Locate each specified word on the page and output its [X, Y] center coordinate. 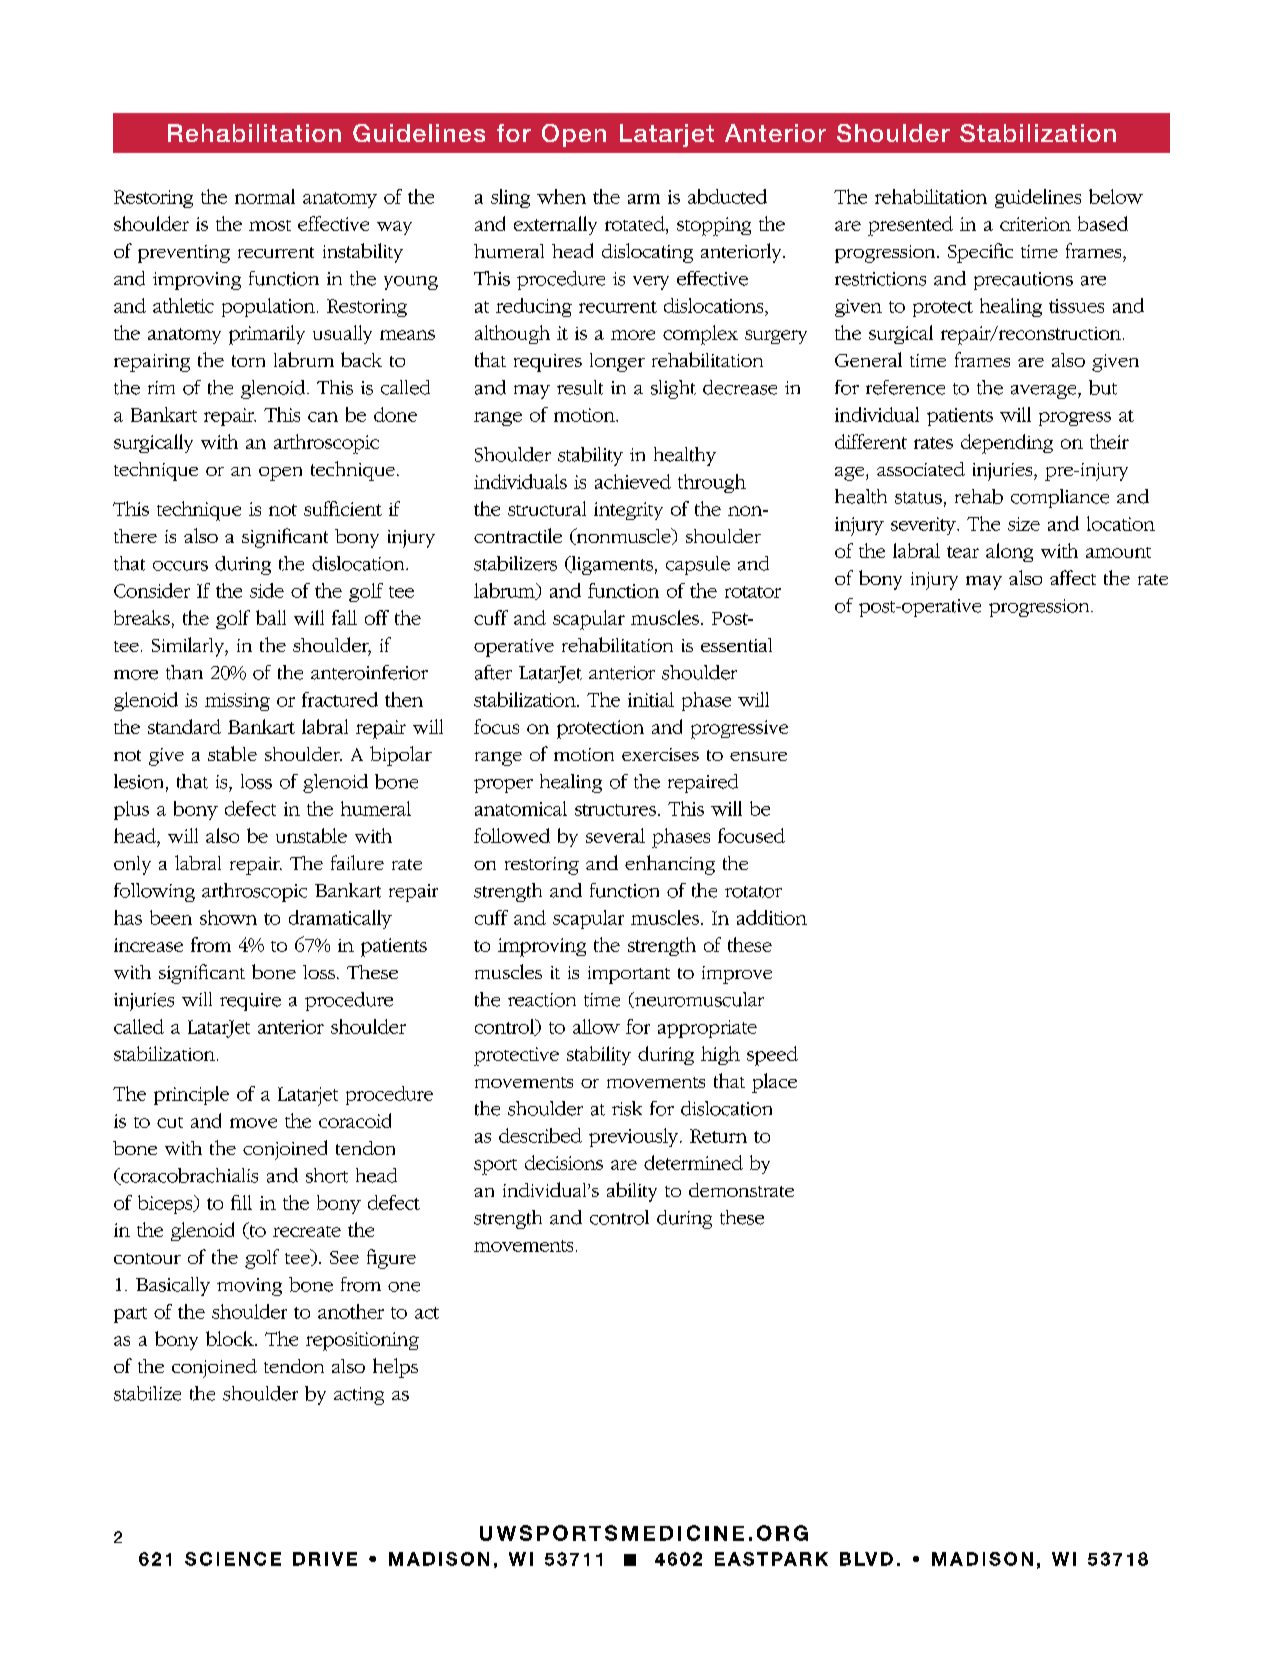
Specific [980, 253]
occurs [180, 566]
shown [228, 917]
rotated [636, 223]
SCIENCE [233, 1559]
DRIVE [325, 1559]
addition [772, 917]
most [270, 225]
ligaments [611, 565]
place [774, 1083]
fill [241, 1202]
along [1009, 552]
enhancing [670, 865]
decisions [564, 1162]
